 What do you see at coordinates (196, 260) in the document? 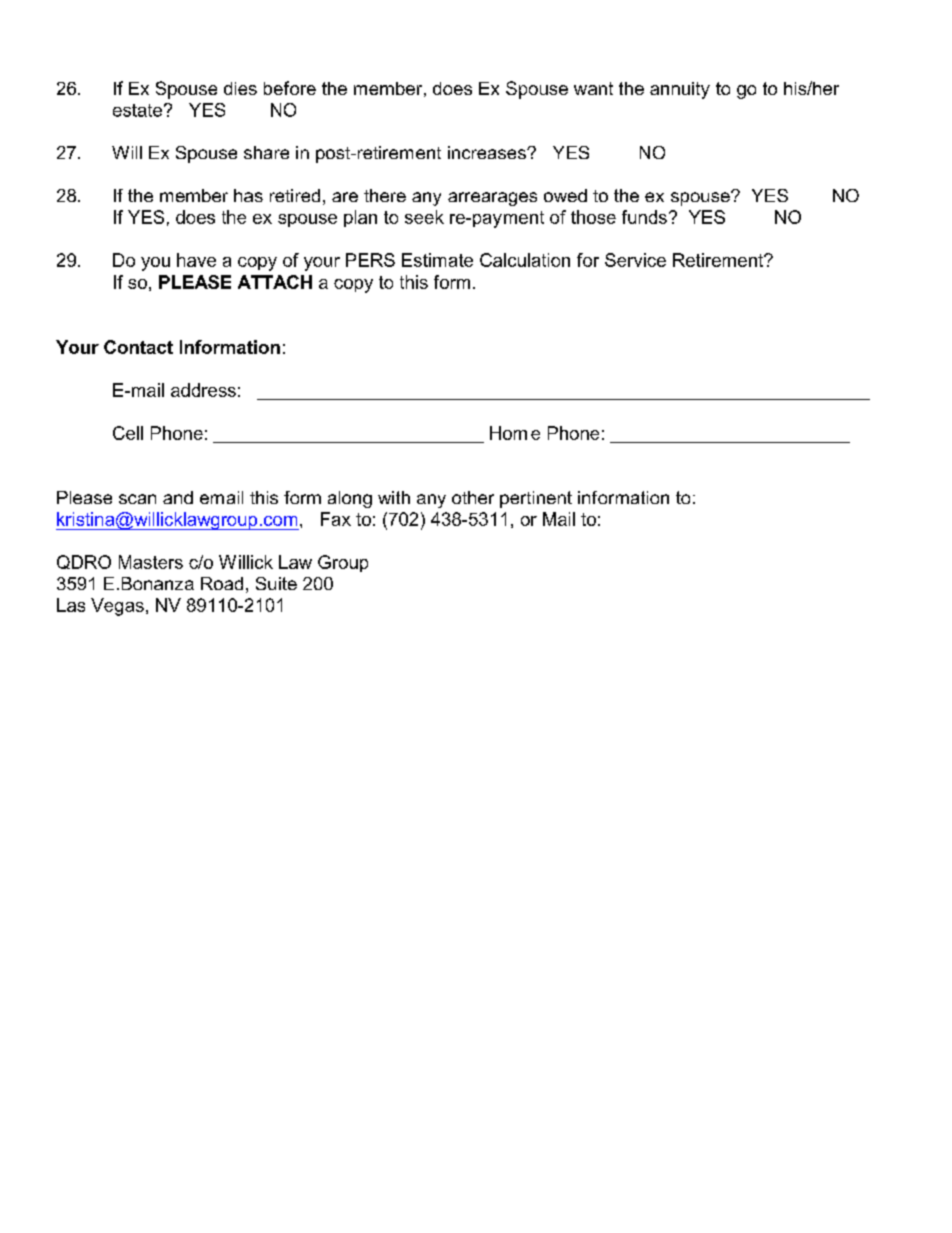
I see `have` at bounding box center [196, 260].
